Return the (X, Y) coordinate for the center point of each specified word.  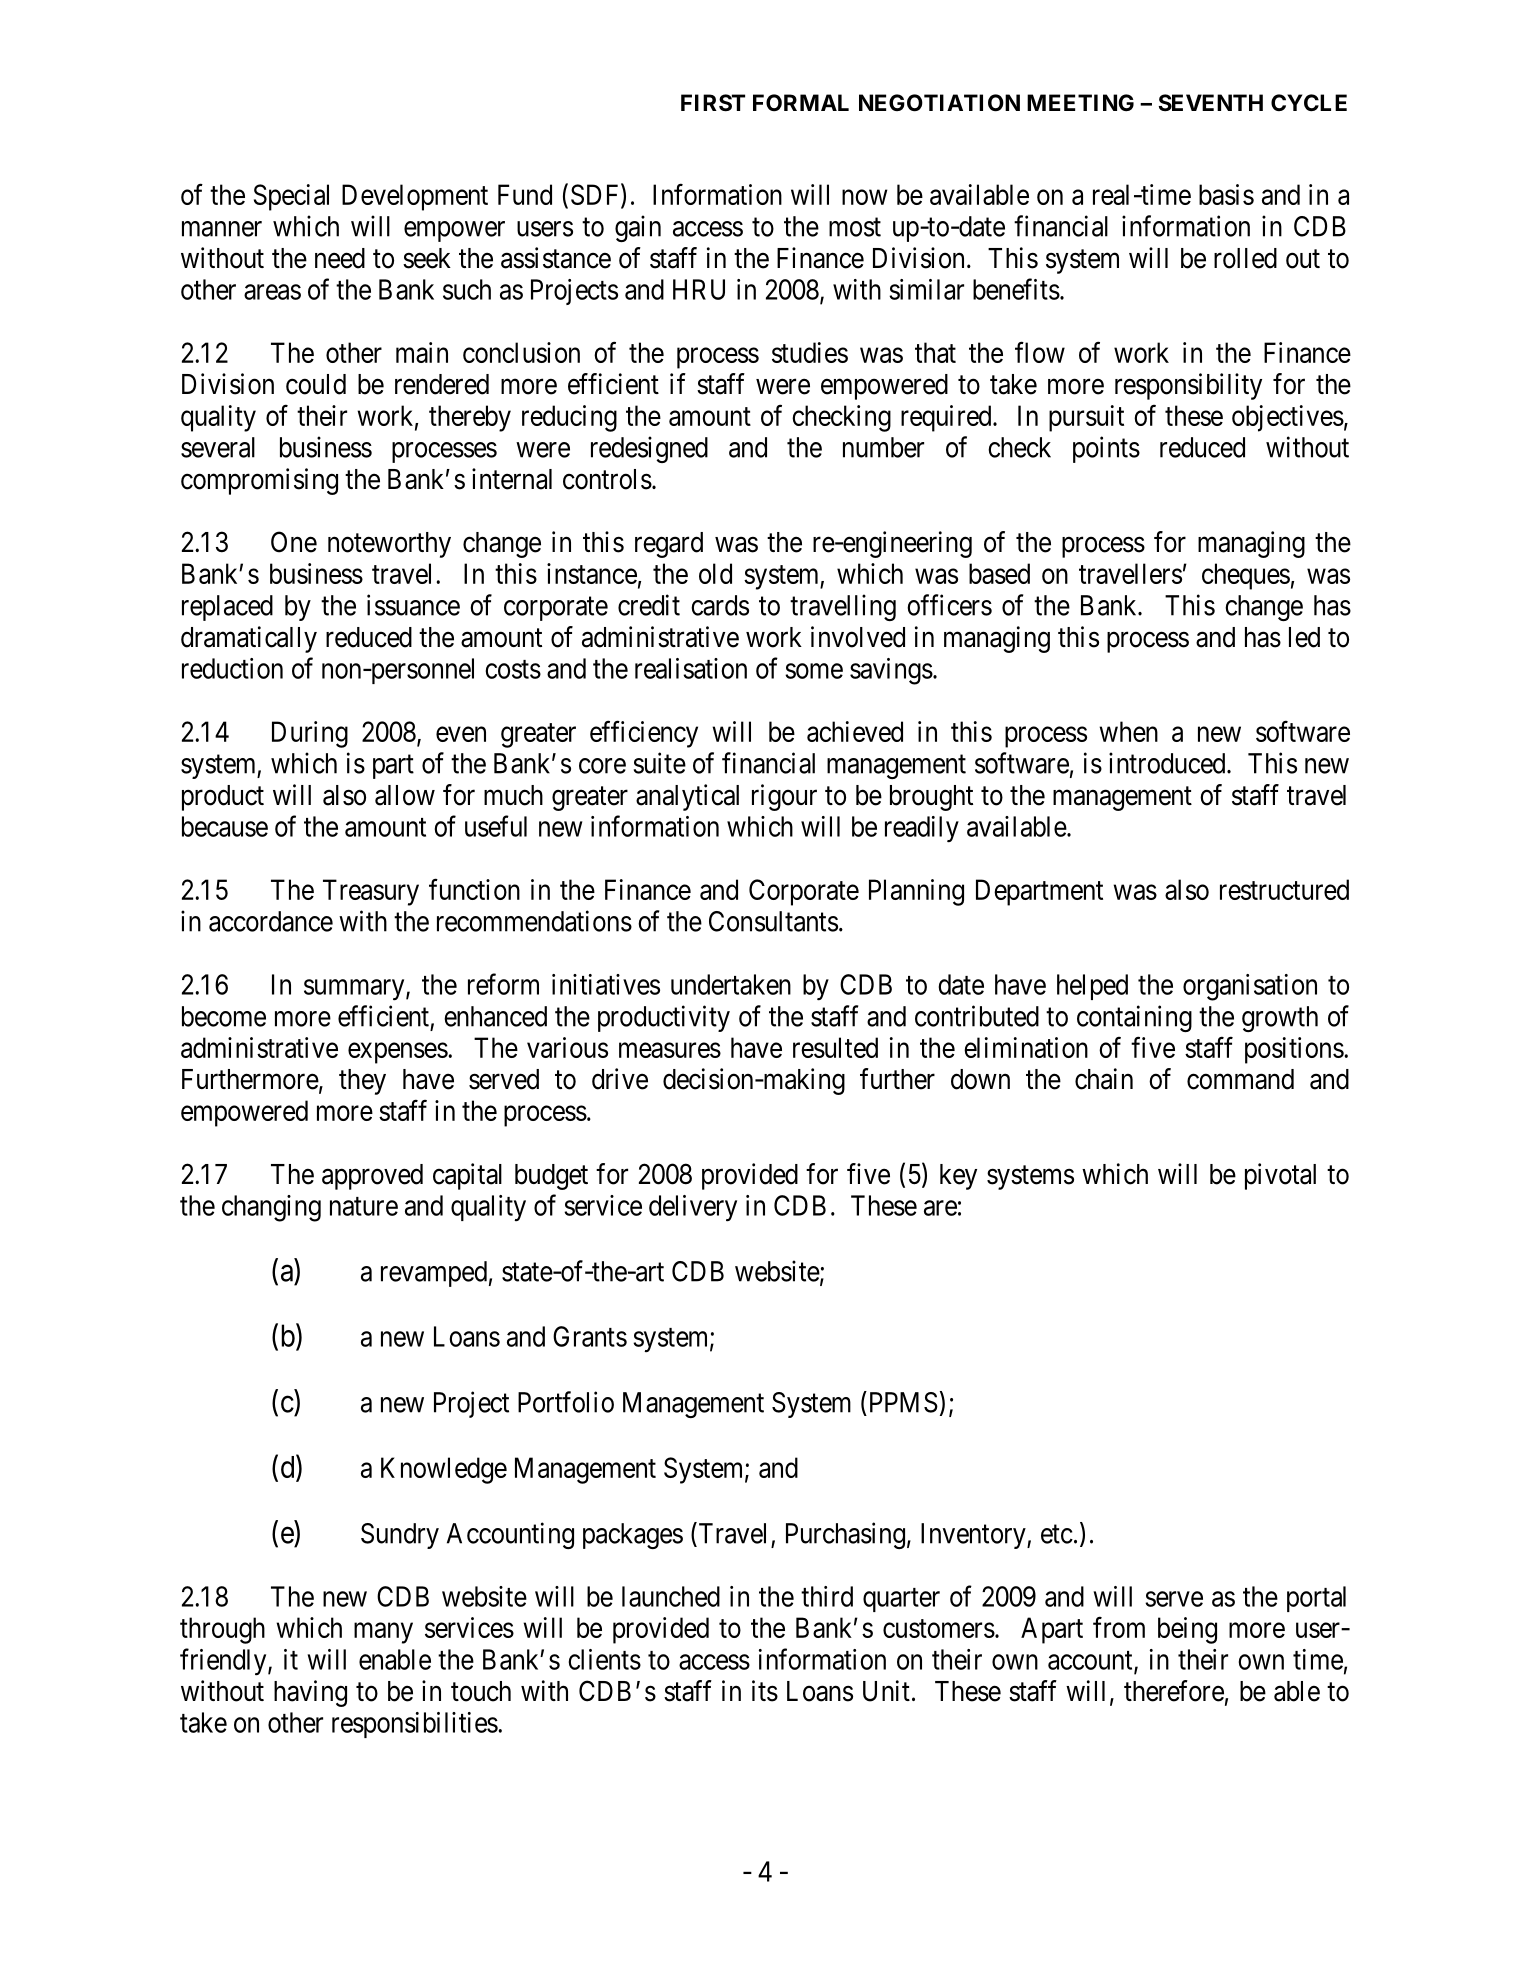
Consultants (773, 921)
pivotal (1280, 1176)
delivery (693, 1208)
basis (1226, 194)
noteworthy (389, 545)
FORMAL (801, 102)
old (715, 573)
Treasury (371, 892)
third (827, 1596)
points (1106, 449)
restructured (1284, 889)
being (1187, 1630)
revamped (434, 1274)
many (383, 1633)
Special (291, 197)
